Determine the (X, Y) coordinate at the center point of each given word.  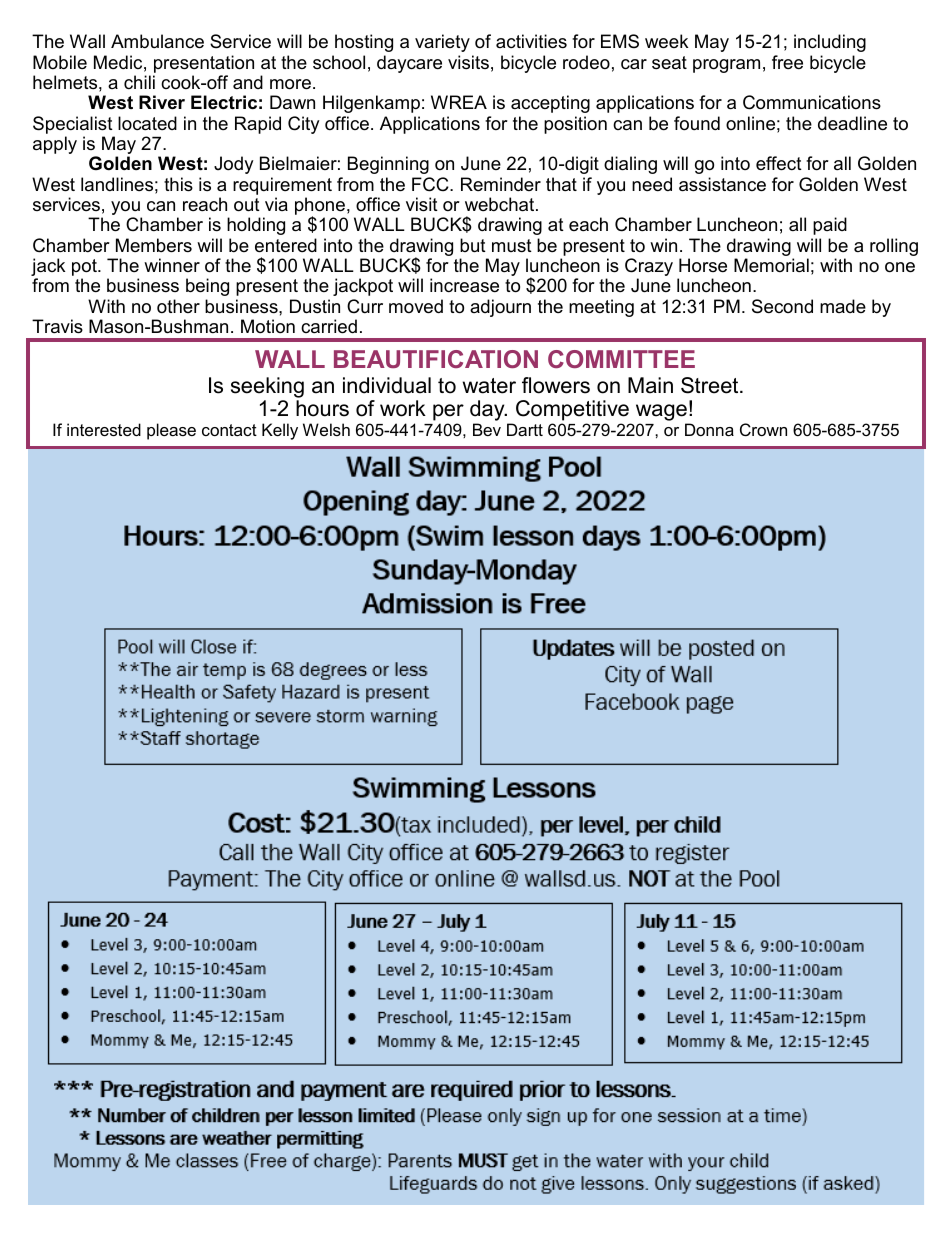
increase (464, 285)
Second (782, 306)
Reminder (501, 184)
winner (172, 265)
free (787, 62)
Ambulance (157, 41)
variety (442, 43)
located (147, 123)
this (178, 184)
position (575, 125)
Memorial (771, 265)
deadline (852, 123)
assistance (722, 184)
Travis (57, 326)
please (171, 431)
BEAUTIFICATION (436, 359)
